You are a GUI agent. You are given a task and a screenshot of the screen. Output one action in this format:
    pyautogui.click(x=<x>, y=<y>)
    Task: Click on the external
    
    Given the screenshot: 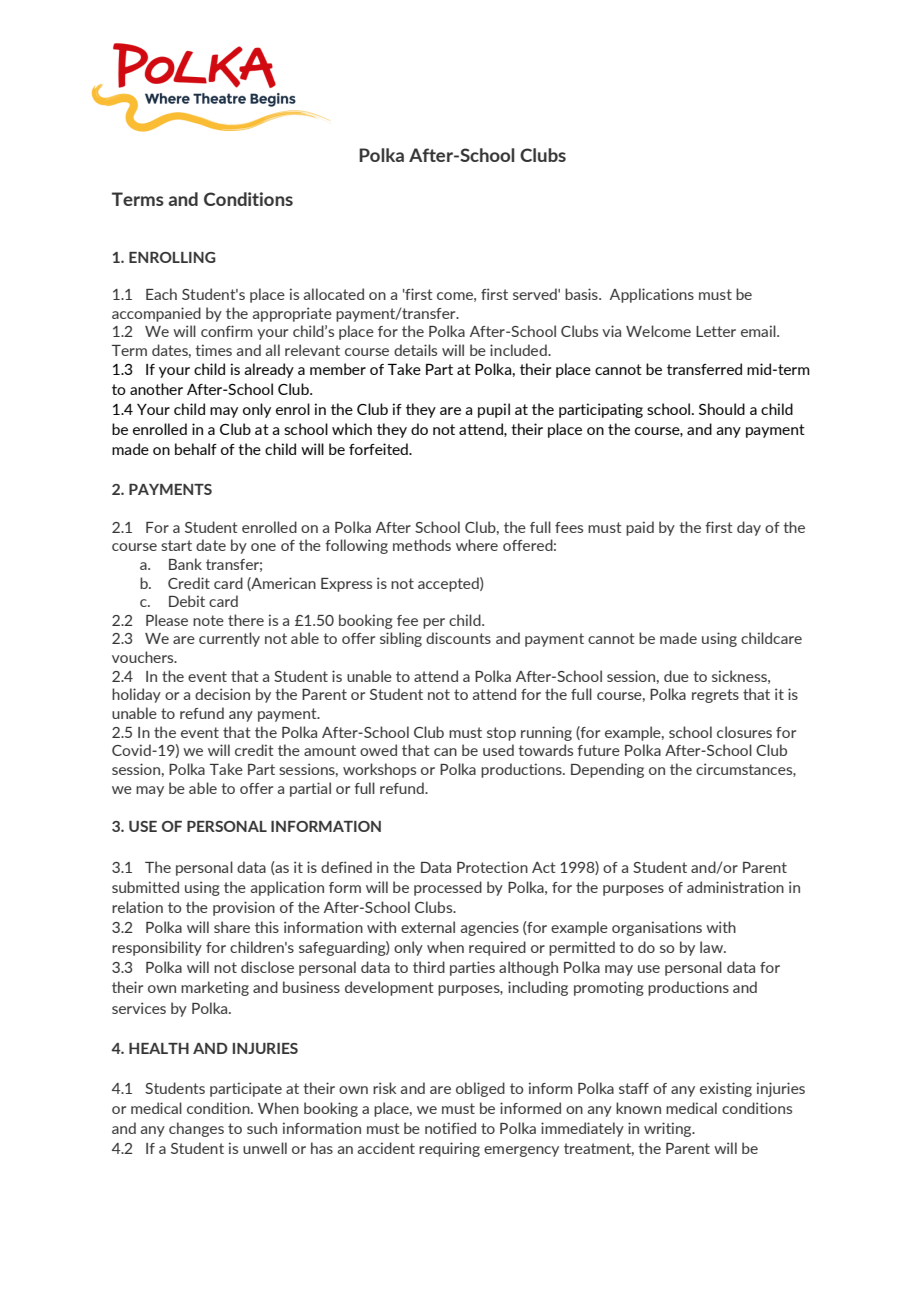 What is the action you would take?
    pyautogui.click(x=428, y=927)
